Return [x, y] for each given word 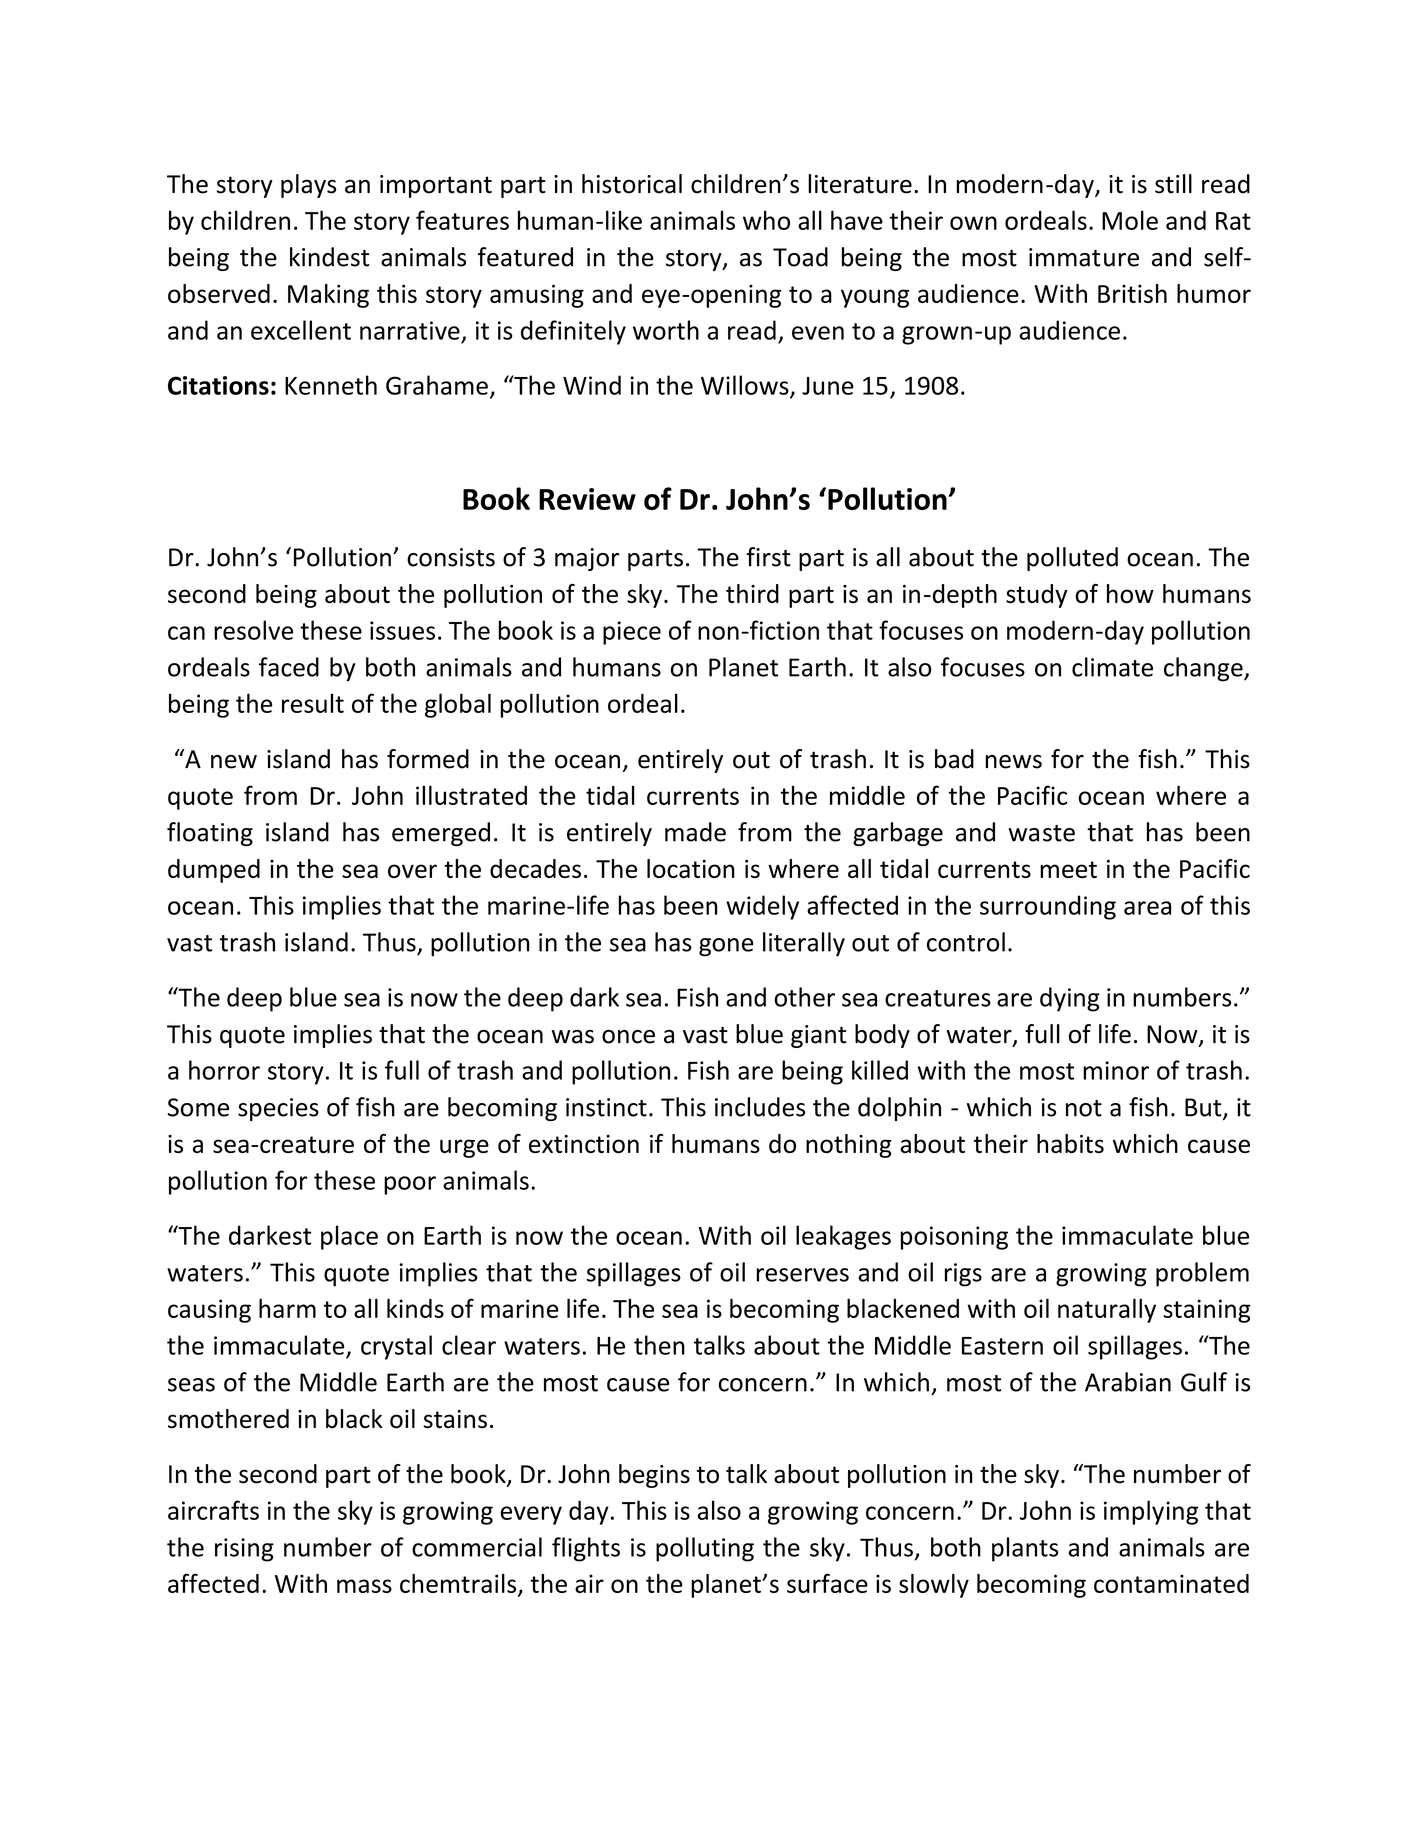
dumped [214, 871]
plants [1025, 1549]
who [766, 220]
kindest [329, 257]
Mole [1130, 220]
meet [1068, 869]
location [691, 868]
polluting [705, 1549]
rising [244, 1550]
